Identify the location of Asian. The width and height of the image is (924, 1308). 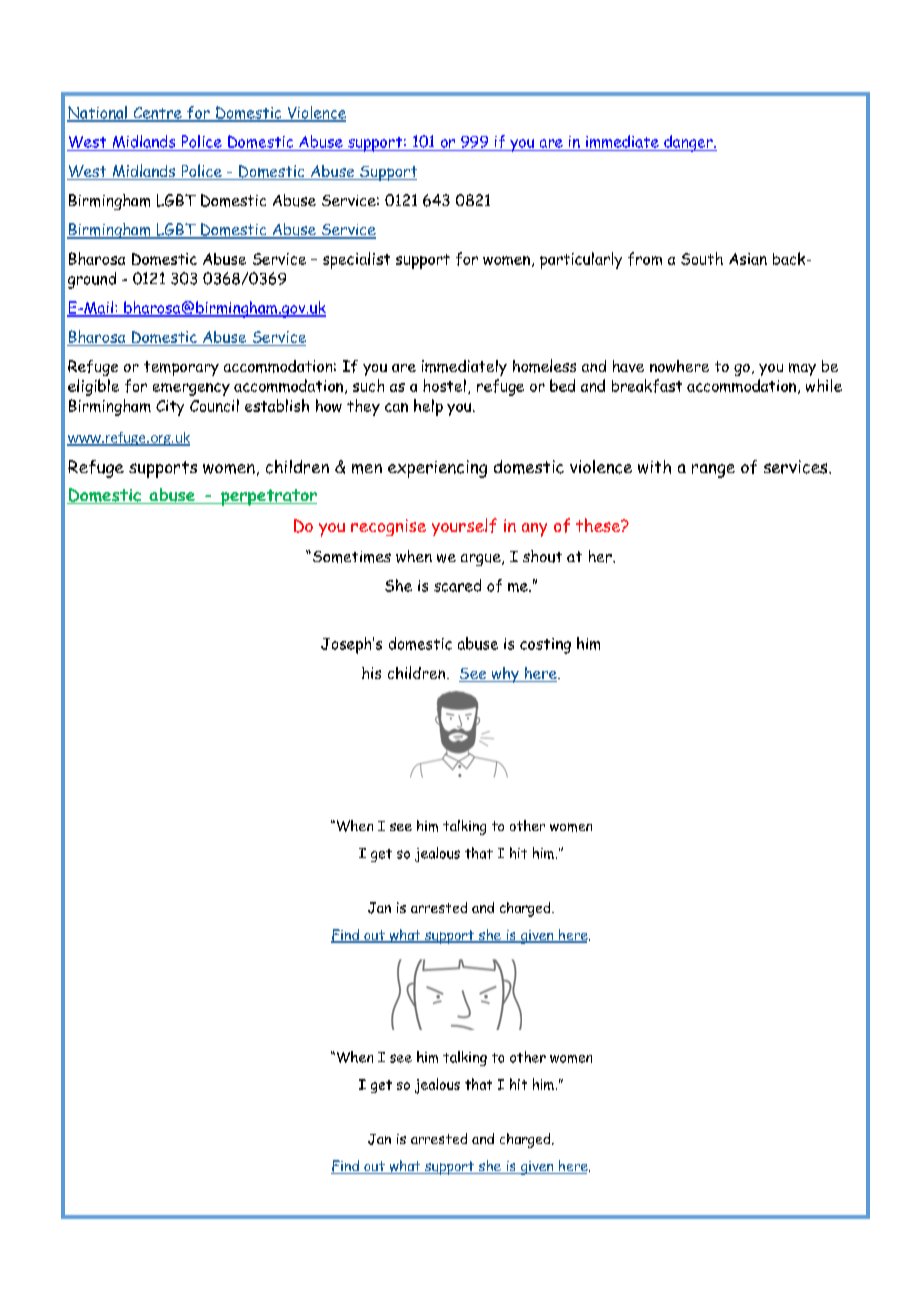
(748, 259).
